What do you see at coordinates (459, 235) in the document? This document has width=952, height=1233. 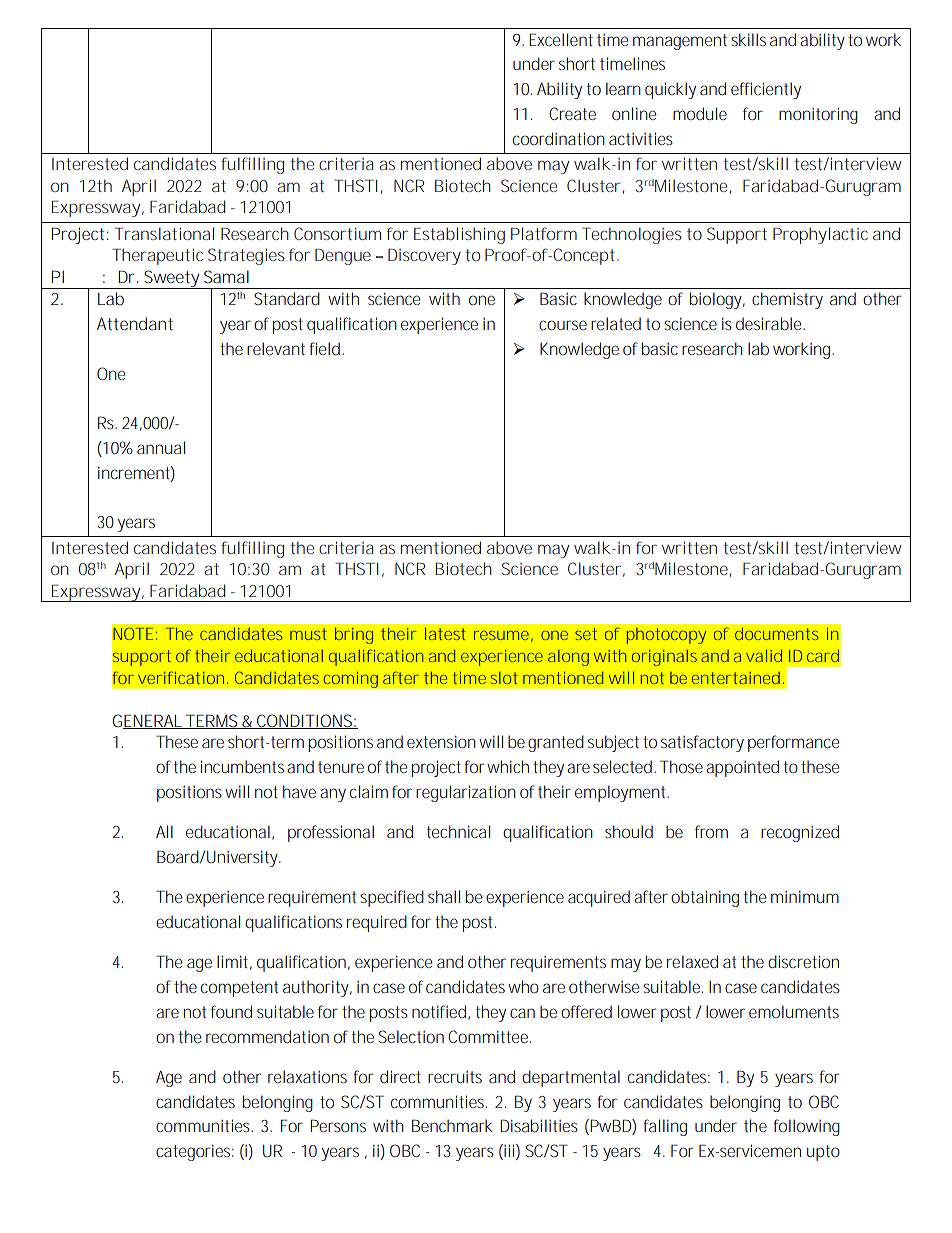 I see `Establishing` at bounding box center [459, 235].
